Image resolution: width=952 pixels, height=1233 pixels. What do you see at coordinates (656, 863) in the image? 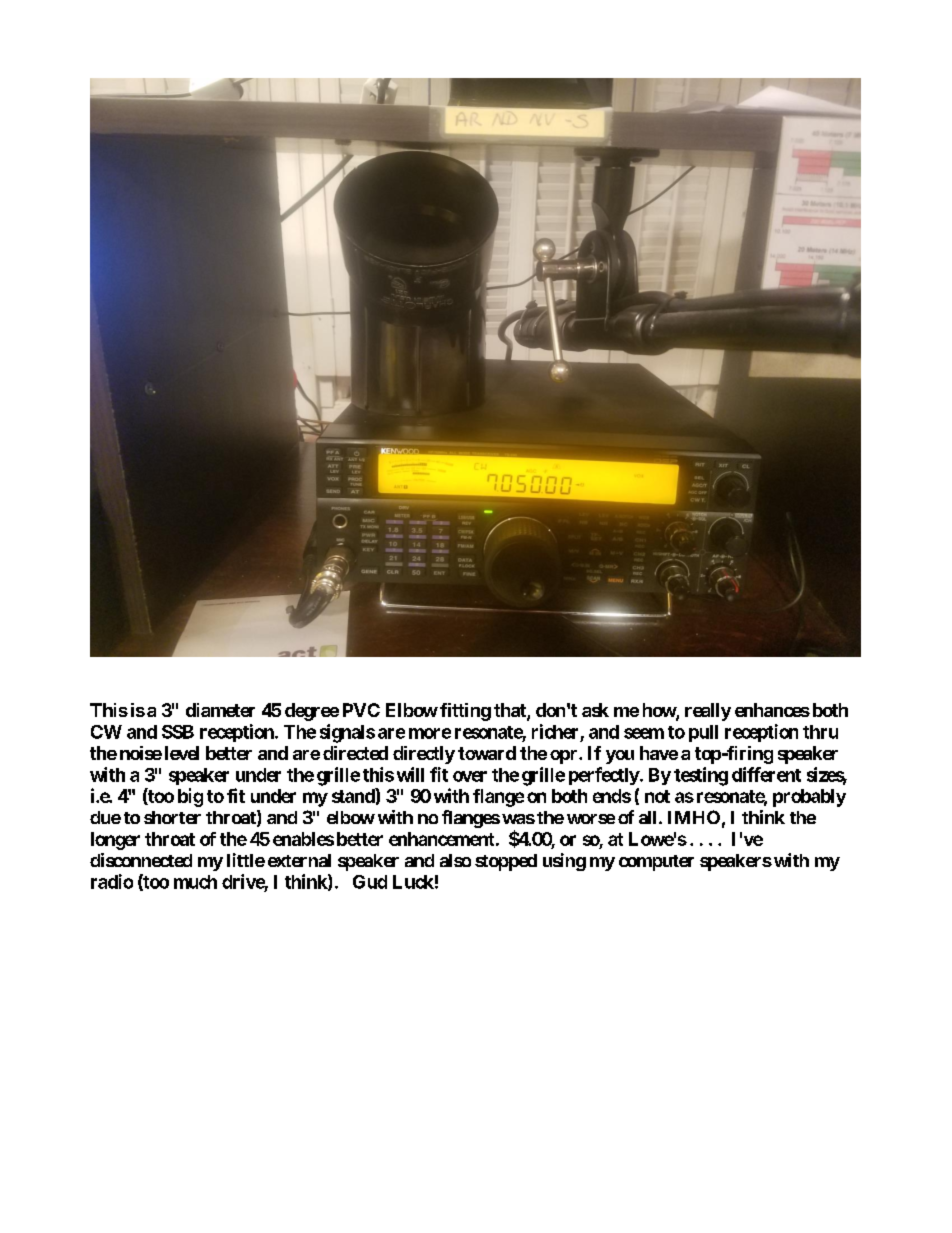
I see `computer` at bounding box center [656, 863].
